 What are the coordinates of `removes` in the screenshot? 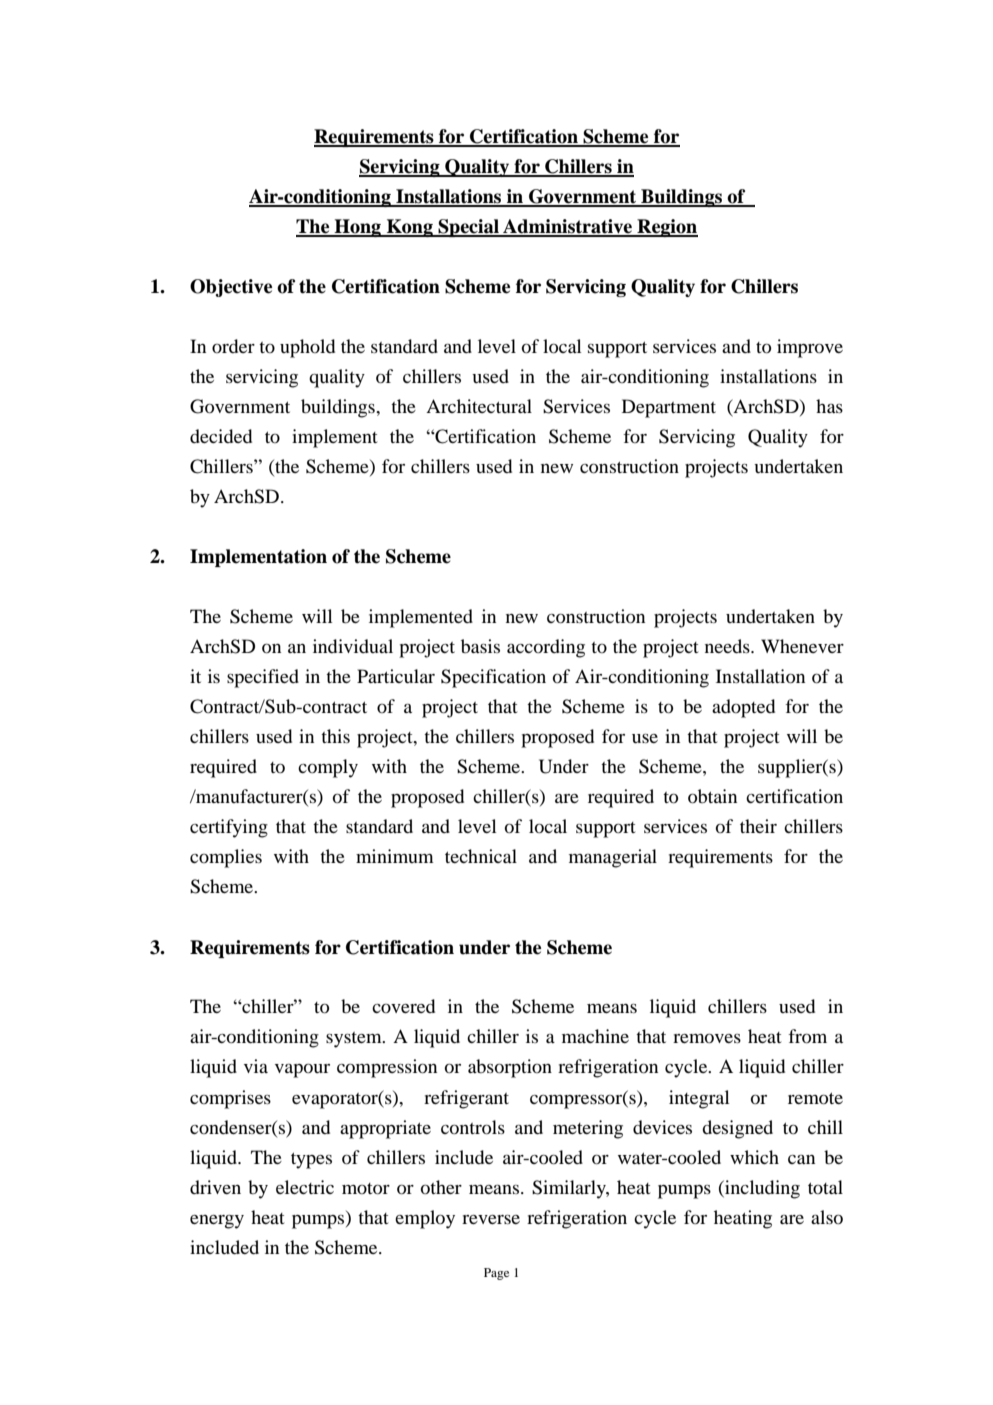 It's located at (707, 1038).
